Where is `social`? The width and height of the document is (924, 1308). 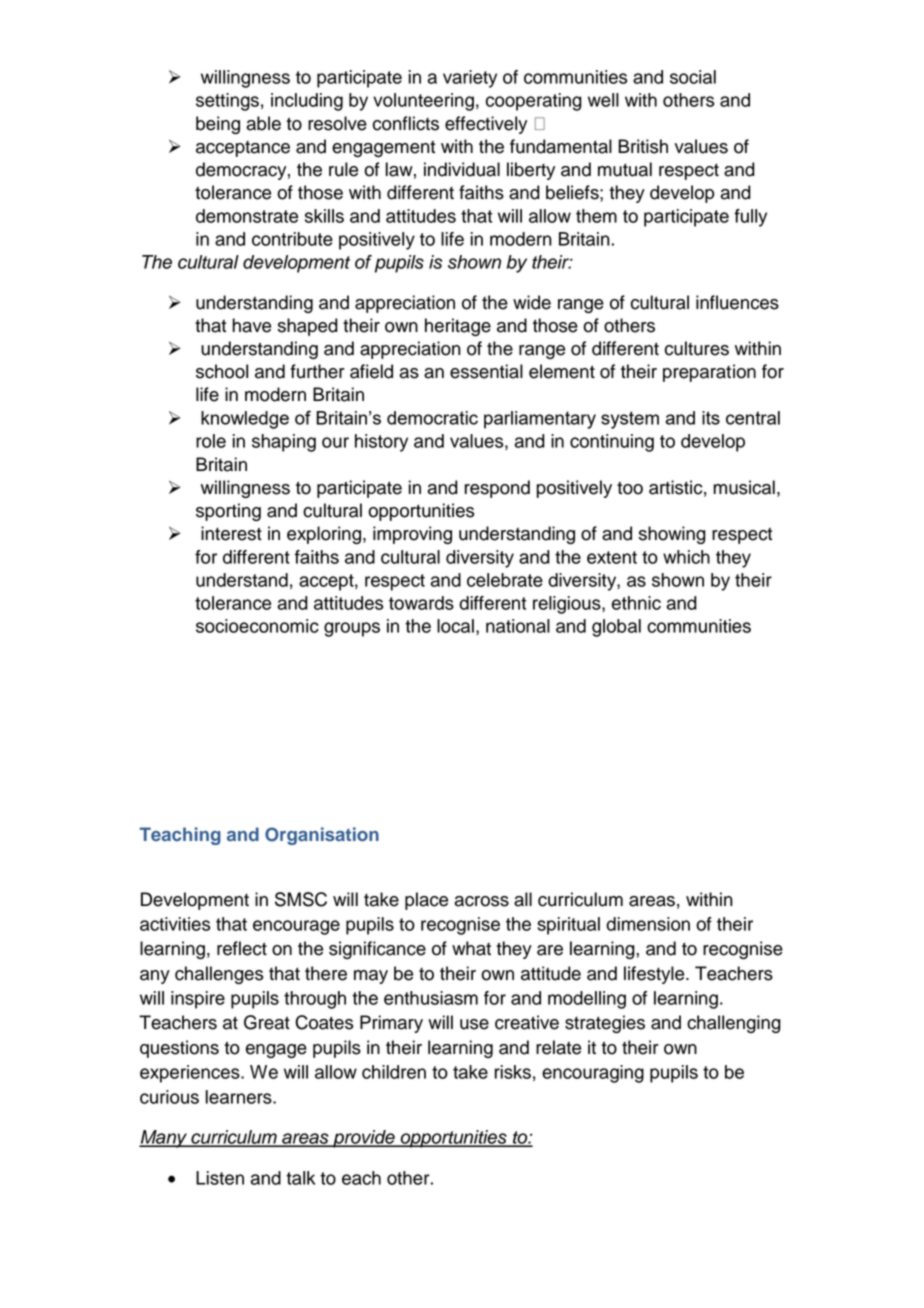 social is located at coordinates (693, 77).
